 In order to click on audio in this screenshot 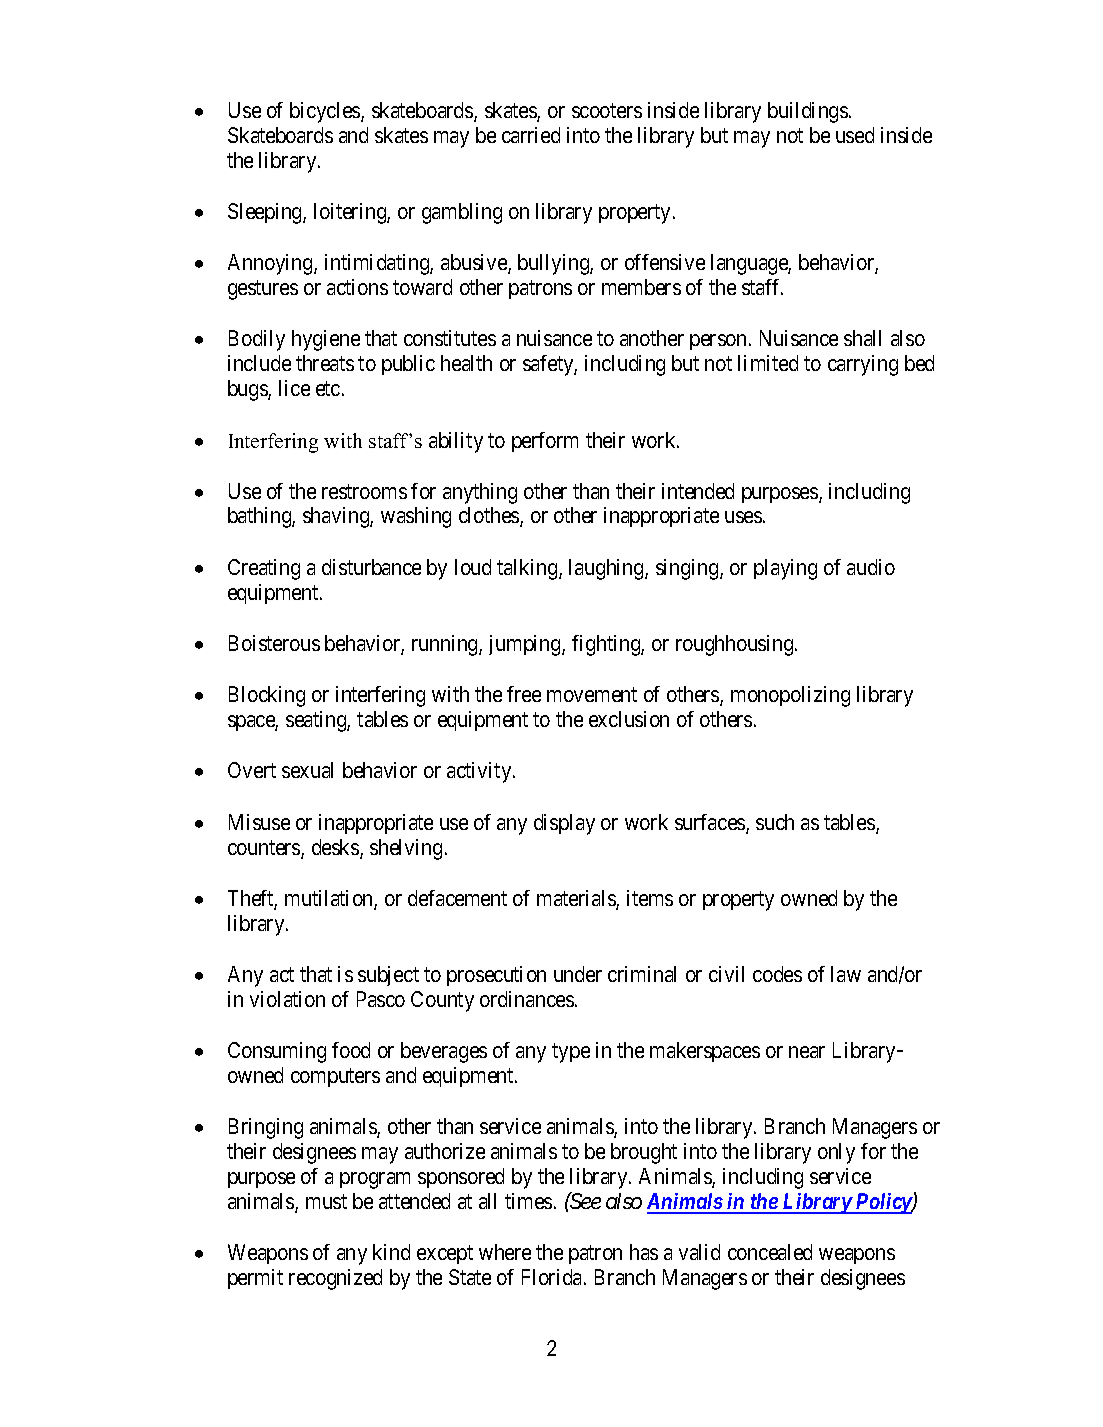, I will do `click(871, 567)`.
